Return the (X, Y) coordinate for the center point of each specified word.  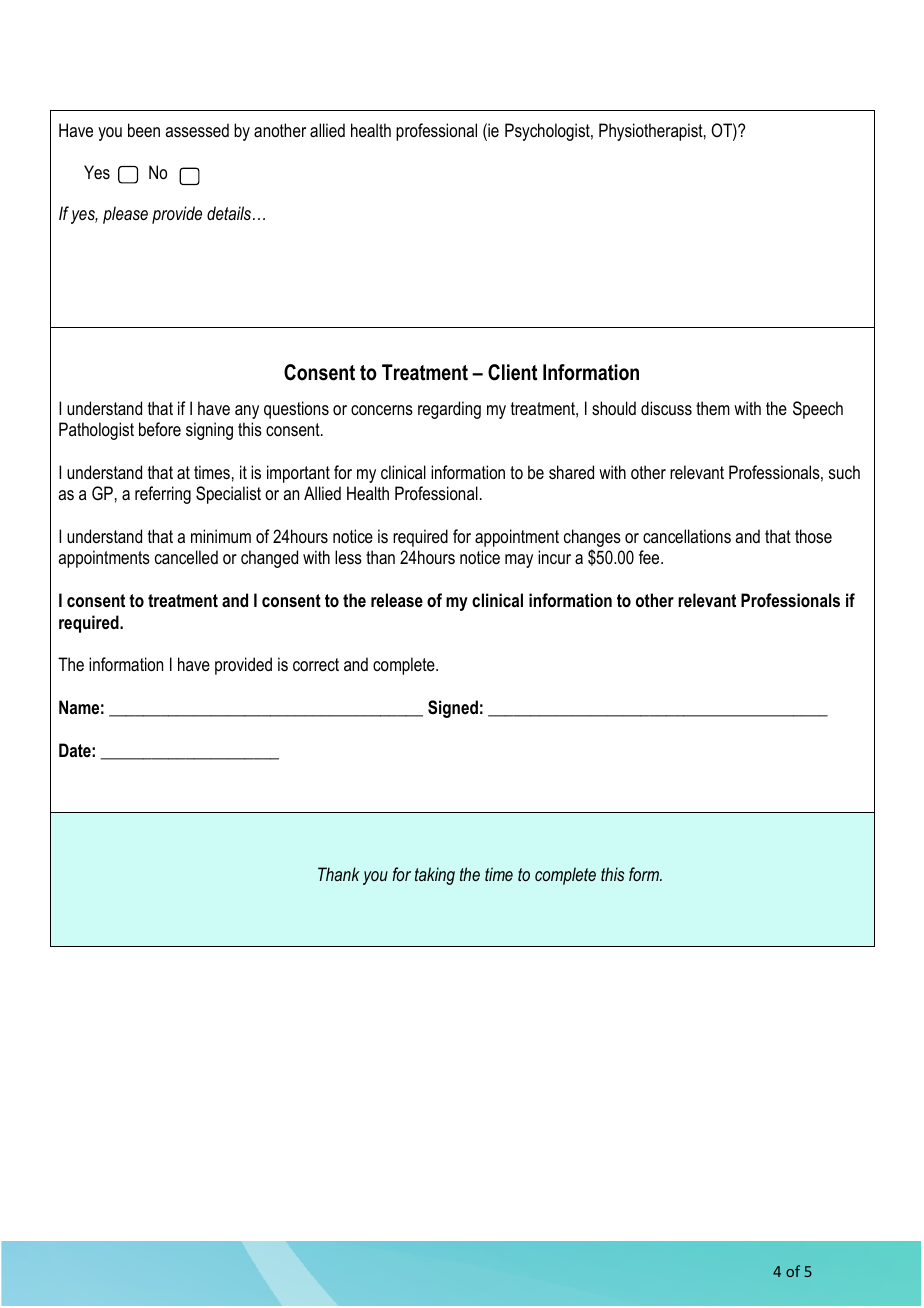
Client (512, 372)
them (713, 408)
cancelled (186, 557)
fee (650, 557)
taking (435, 876)
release (397, 600)
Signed (453, 709)
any (247, 412)
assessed (197, 130)
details (229, 213)
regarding (449, 410)
